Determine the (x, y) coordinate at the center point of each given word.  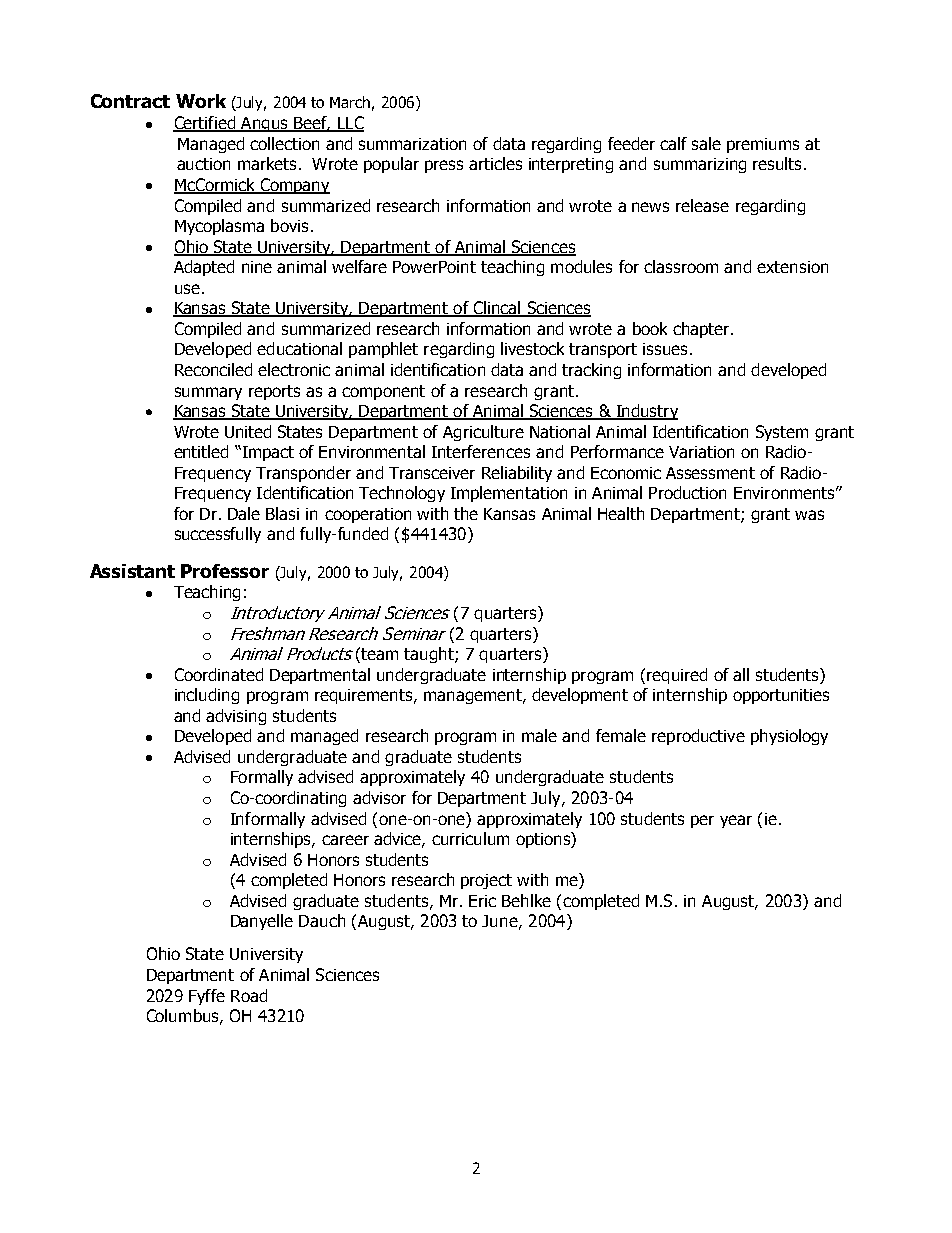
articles (495, 163)
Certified (205, 124)
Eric (482, 901)
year (736, 821)
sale (706, 143)
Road (249, 995)
